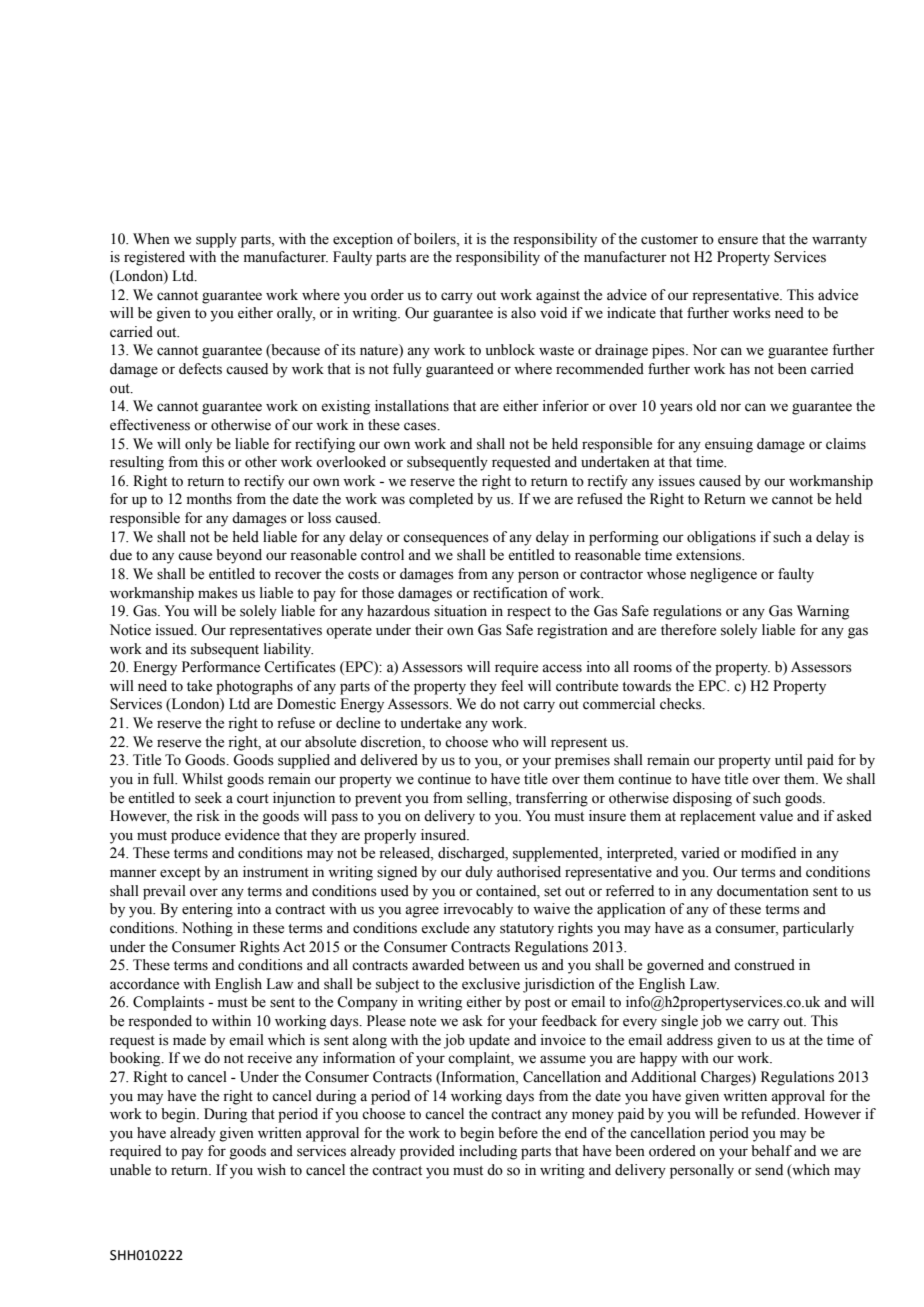 The width and height of the page is (924, 1307). I want to click on including, so click(488, 1152).
